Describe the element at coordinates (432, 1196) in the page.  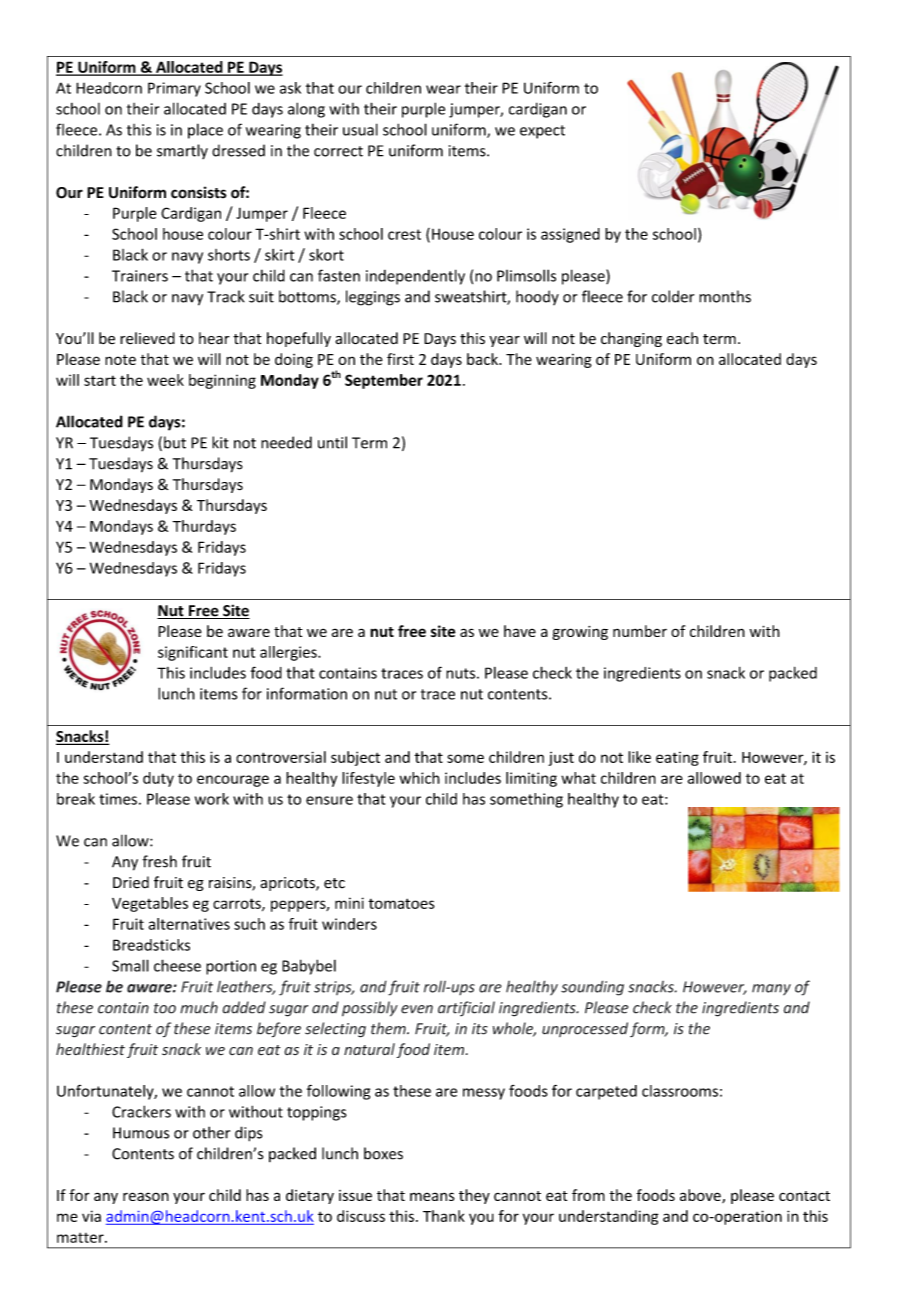
I see `means` at that location.
